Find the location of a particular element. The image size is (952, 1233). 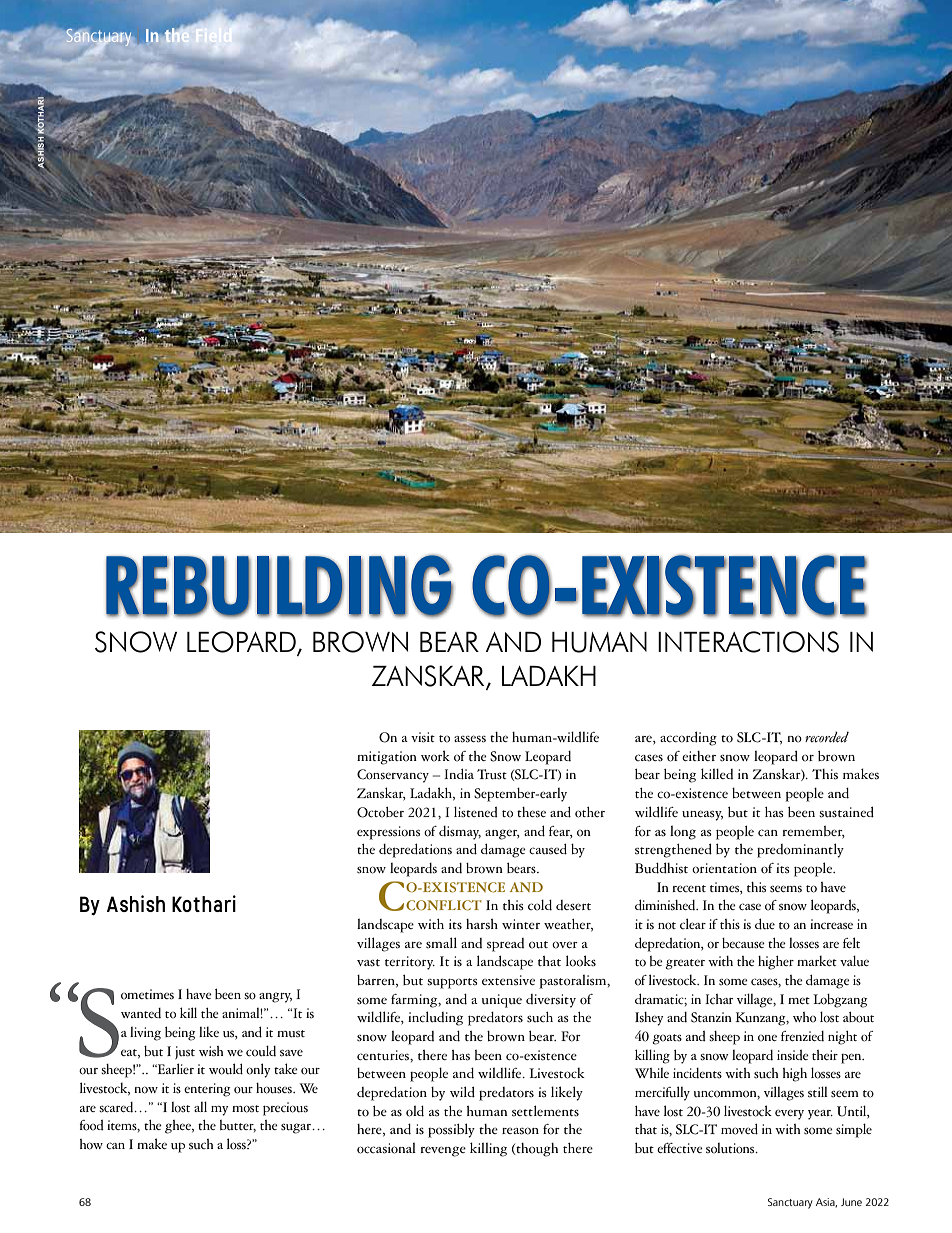

revenge is located at coordinates (443, 1151).
